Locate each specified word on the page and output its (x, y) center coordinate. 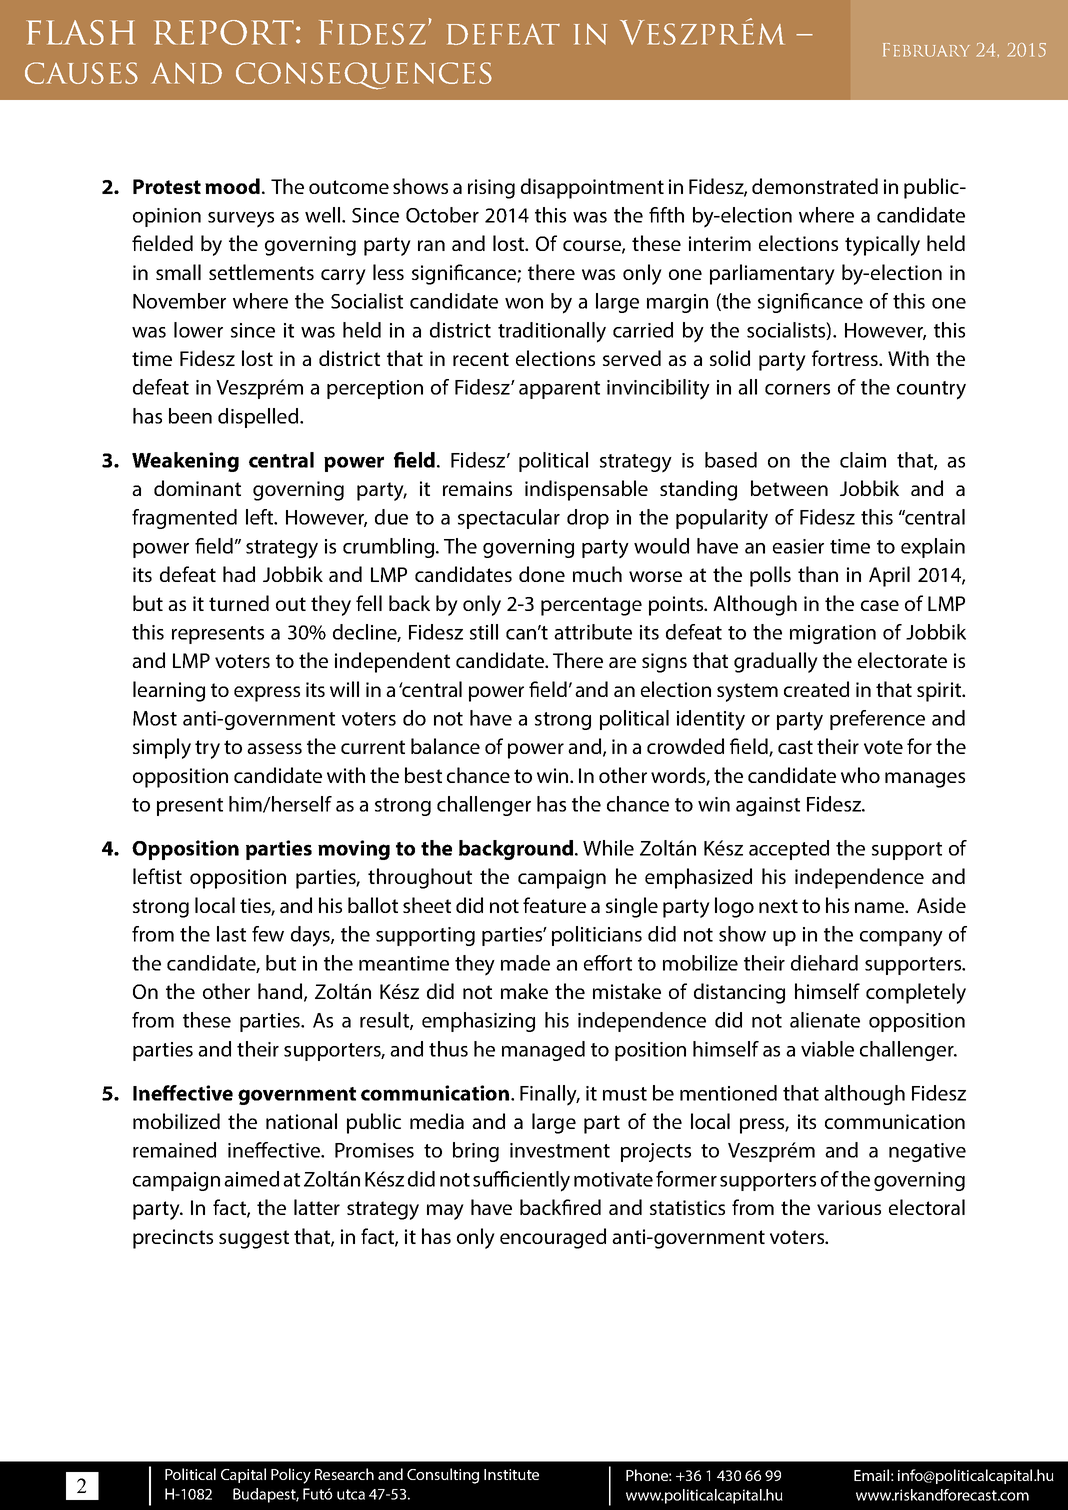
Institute (511, 1474)
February (926, 50)
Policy (291, 1476)
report (224, 32)
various (849, 1207)
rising (491, 189)
